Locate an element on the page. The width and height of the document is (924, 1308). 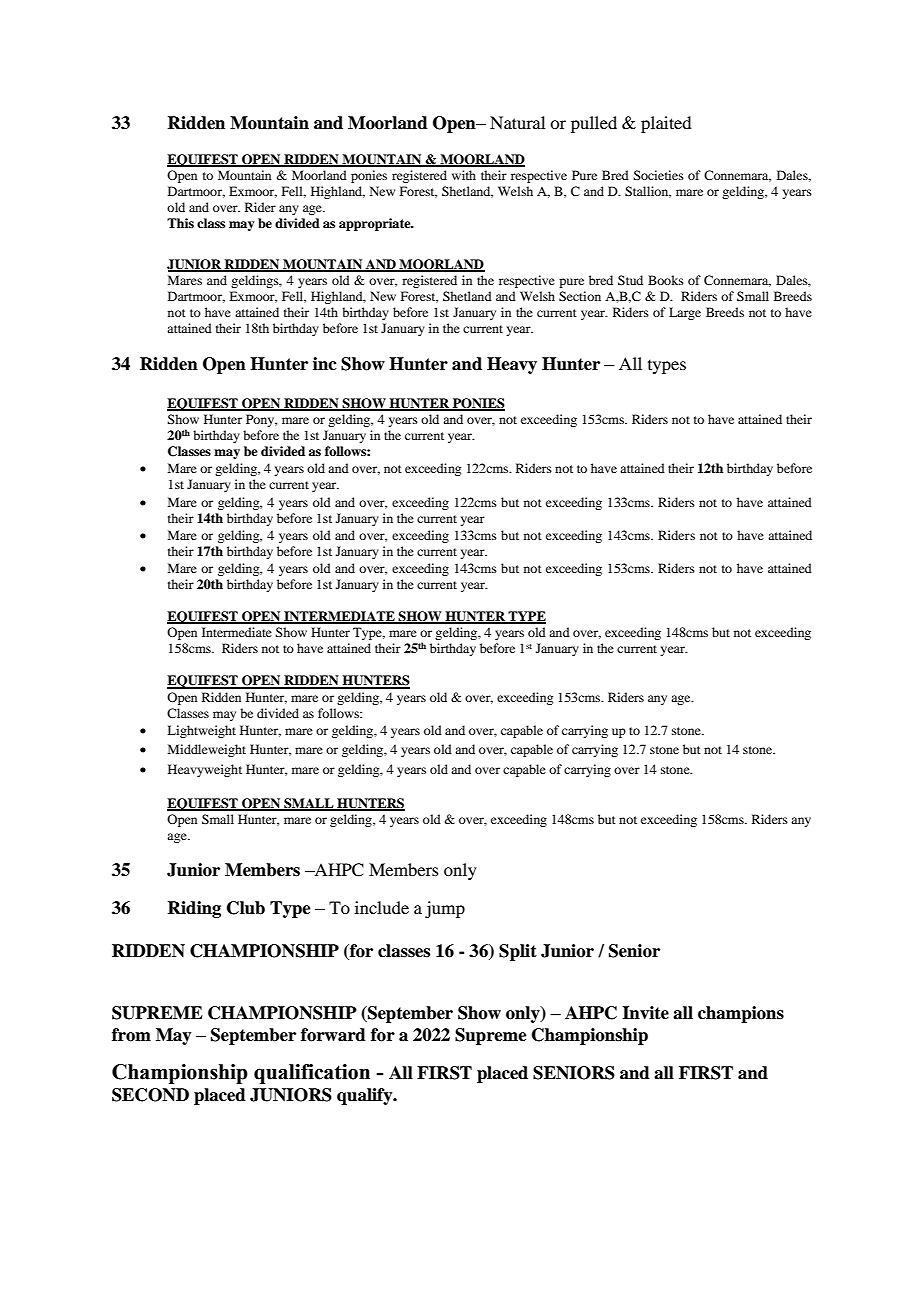
SECOND is located at coordinates (150, 1095).
